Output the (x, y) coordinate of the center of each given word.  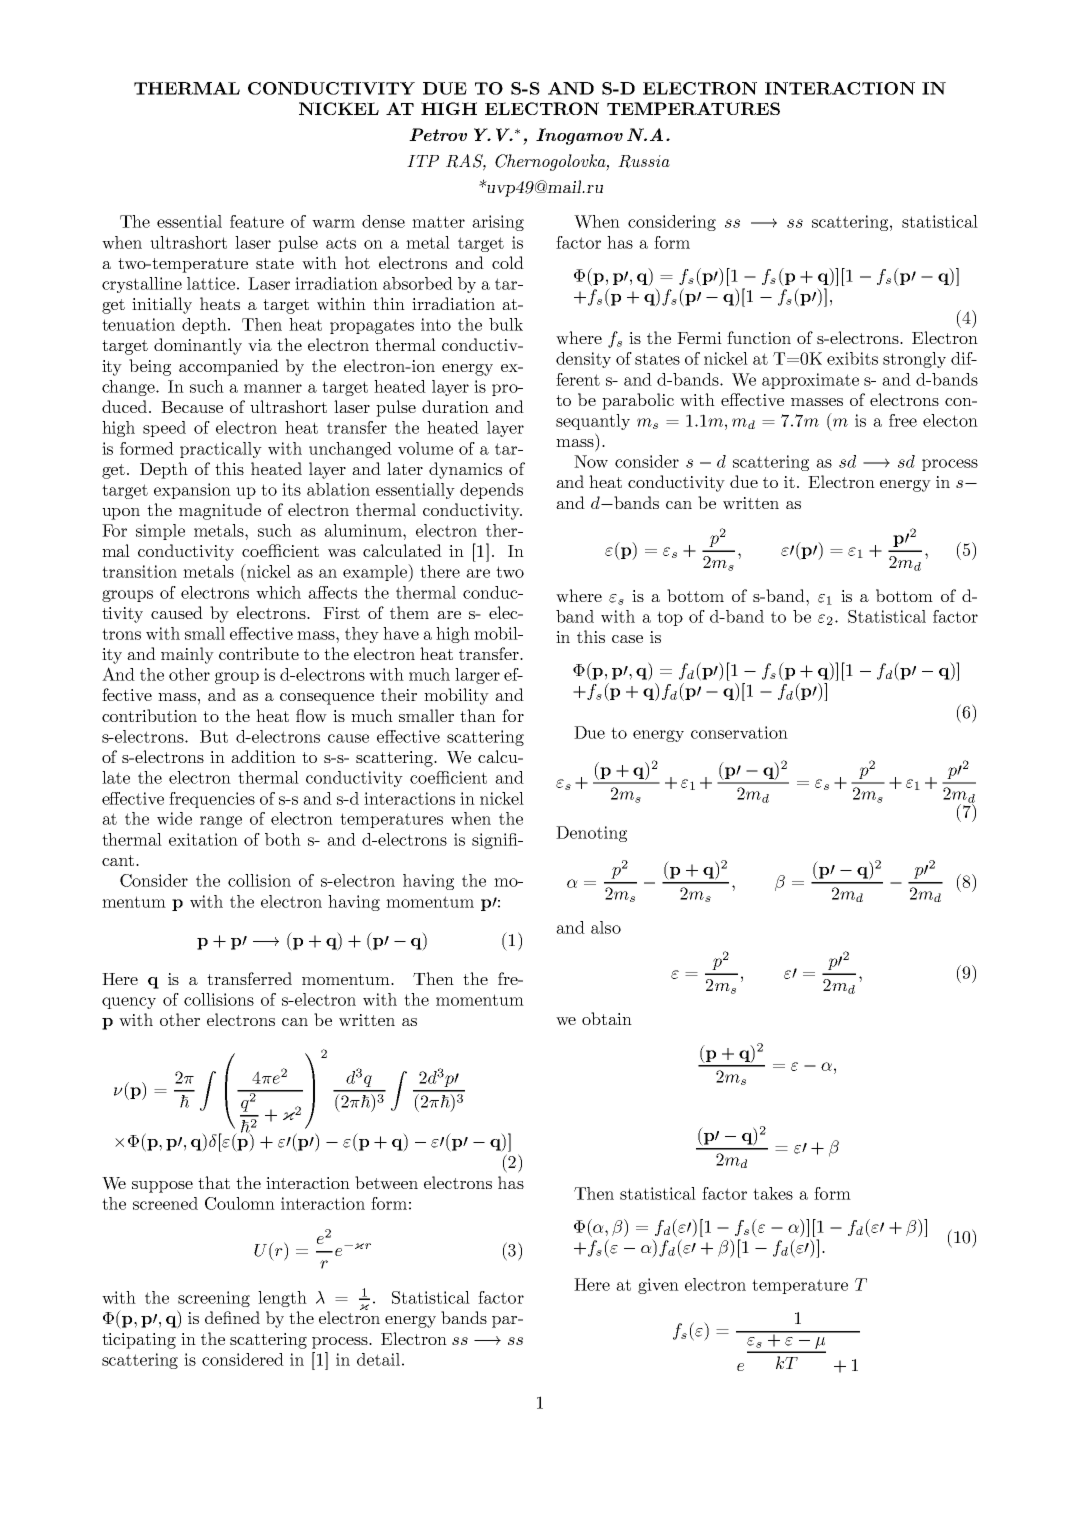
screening (214, 1299)
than (478, 715)
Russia (644, 161)
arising (498, 223)
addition (263, 756)
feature (257, 221)
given (658, 1286)
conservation (739, 732)
